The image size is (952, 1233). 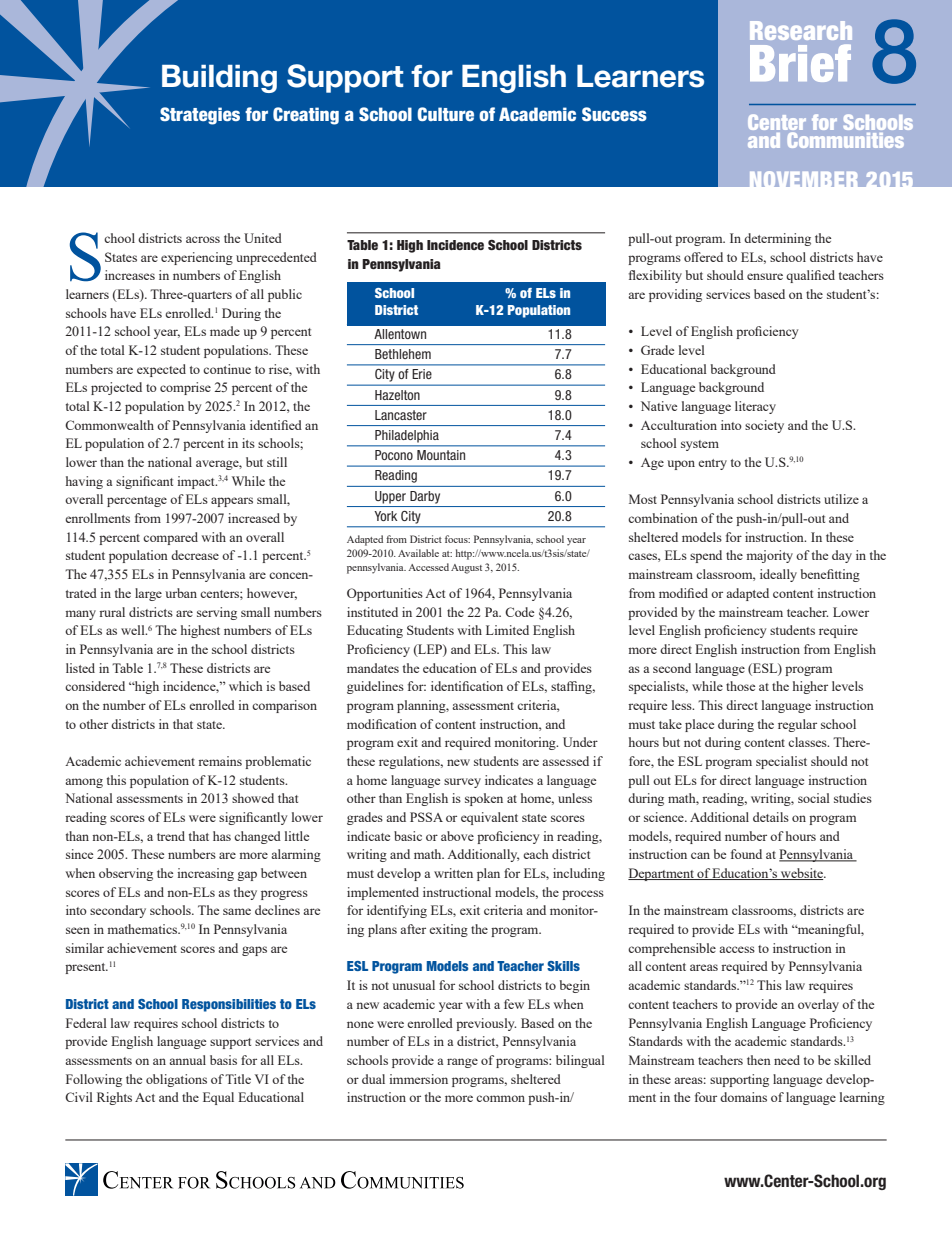 What do you see at coordinates (187, 1060) in the image?
I see `annual` at bounding box center [187, 1060].
